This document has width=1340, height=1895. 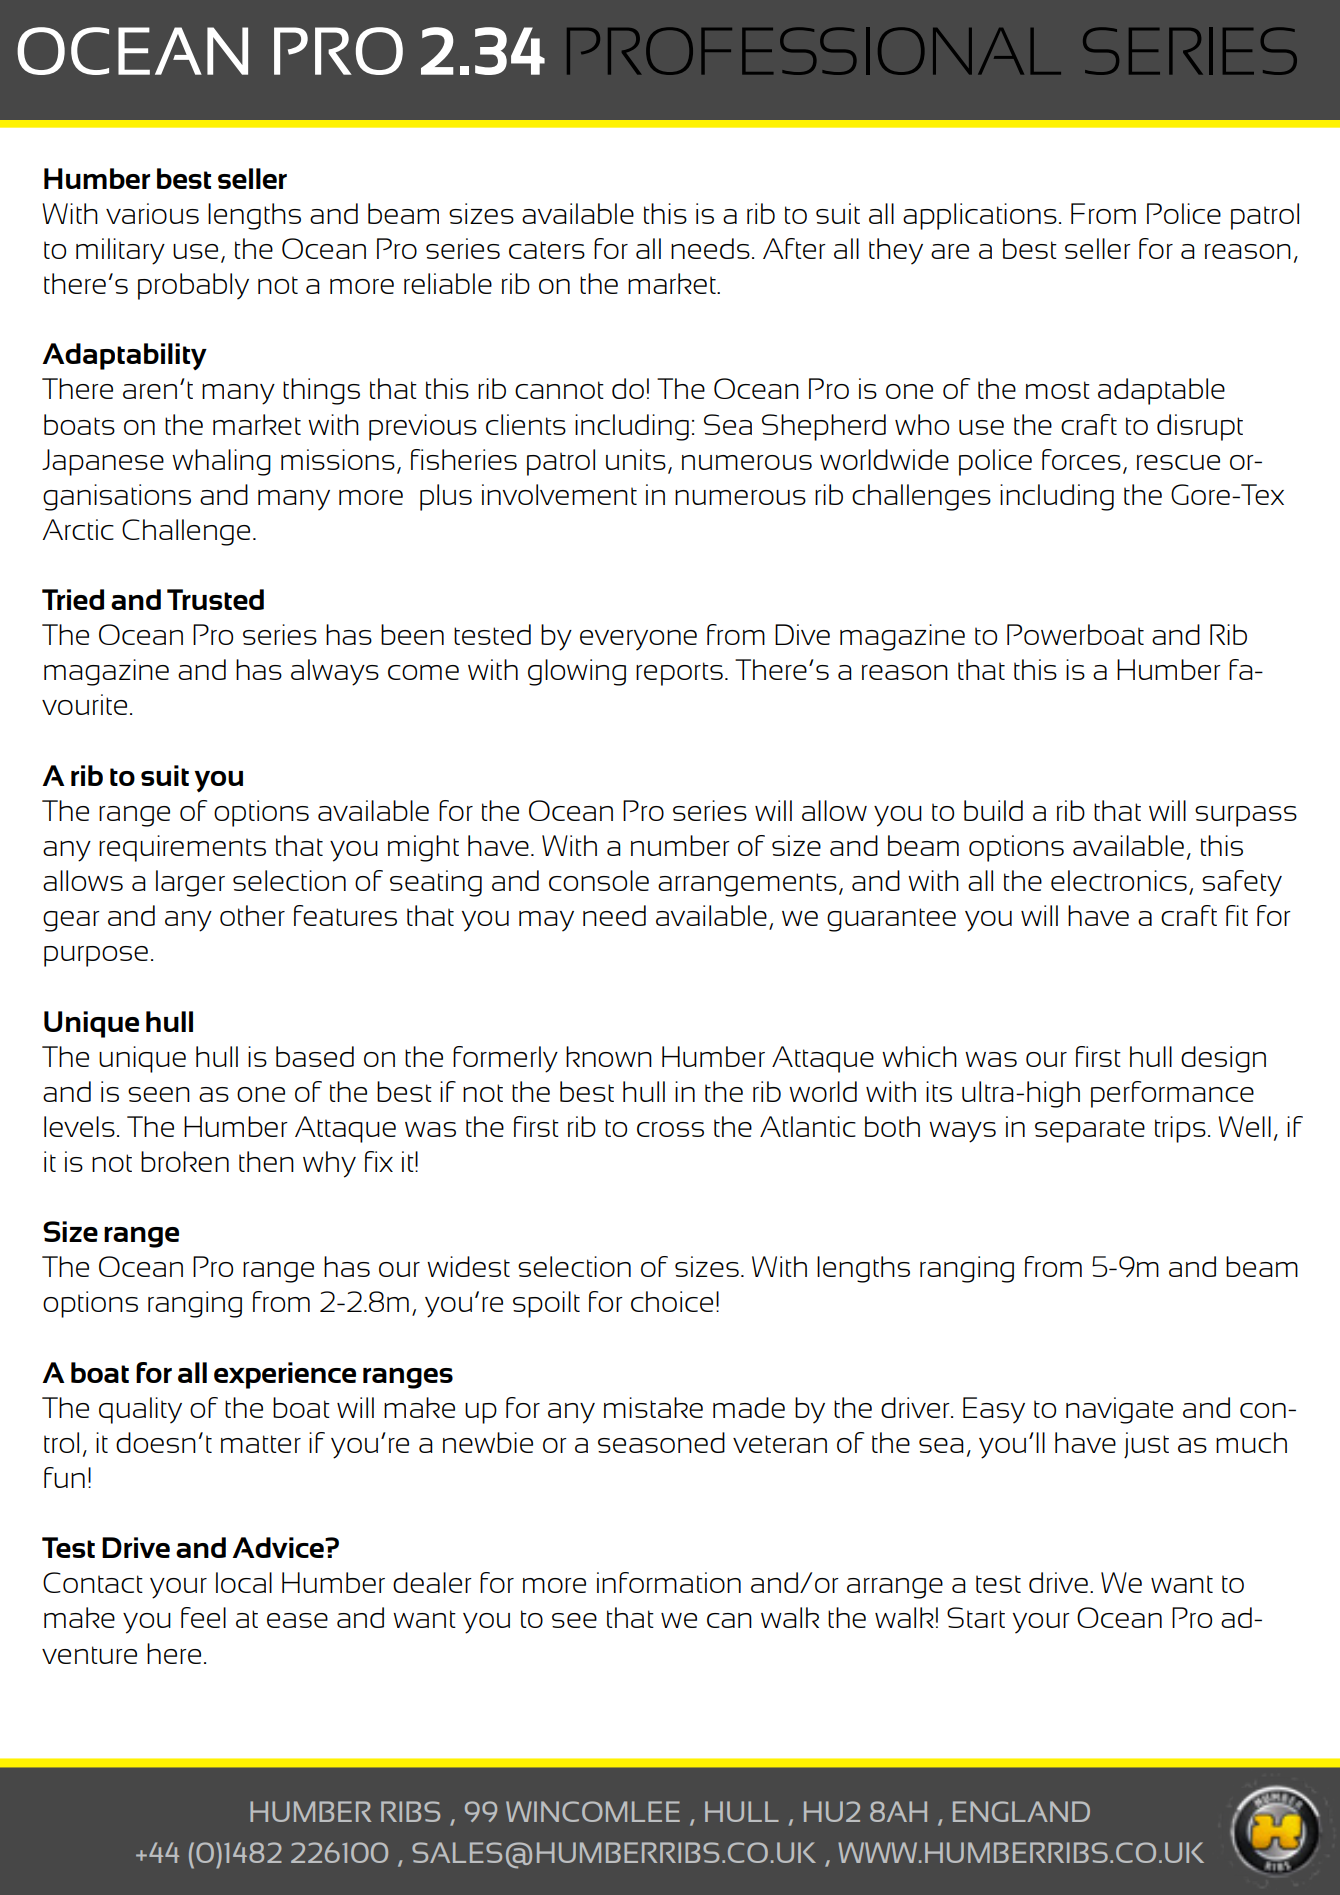 I want to click on ENGLAND, so click(x=1021, y=1811).
